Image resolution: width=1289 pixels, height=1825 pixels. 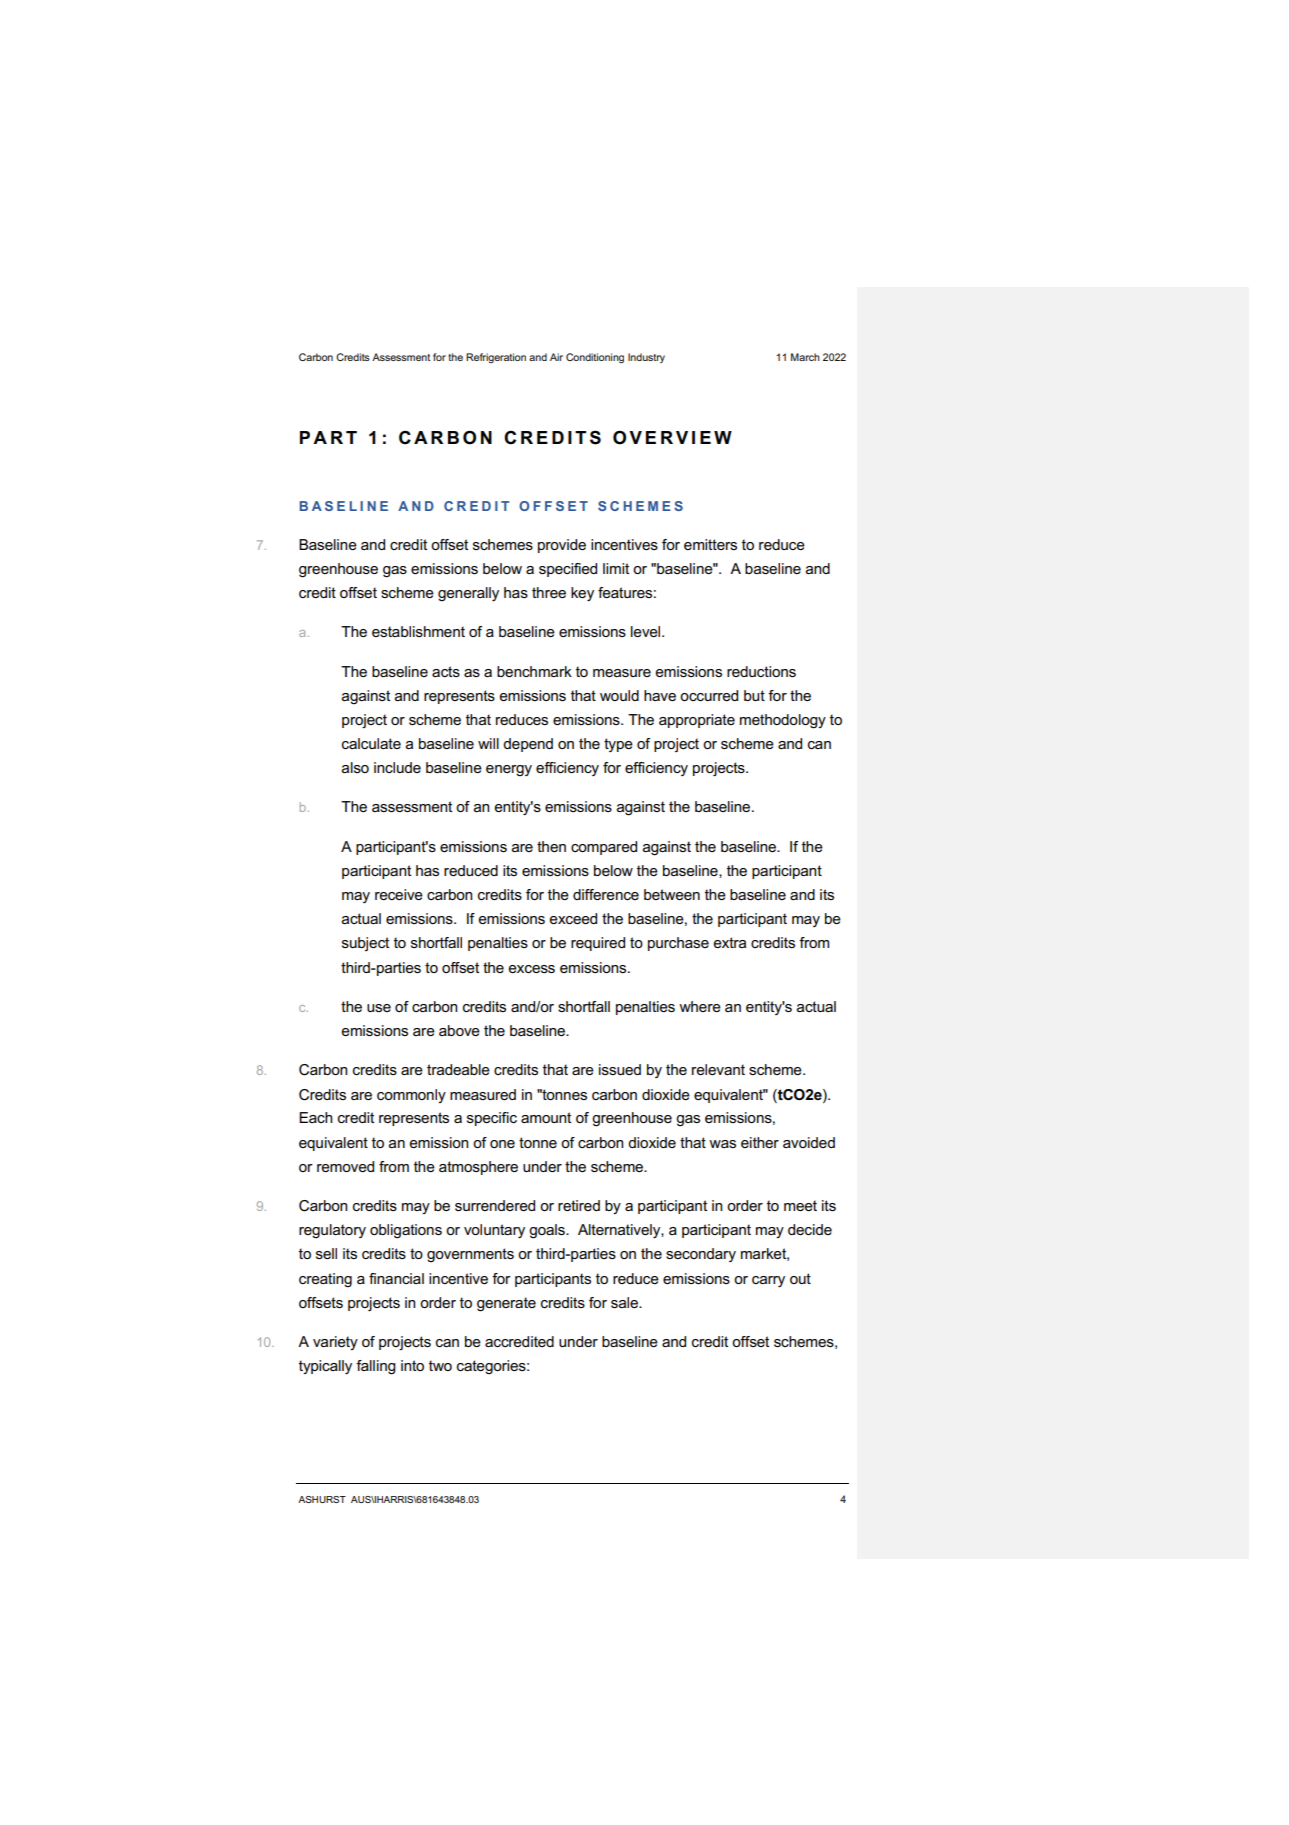 What do you see at coordinates (805, 357) in the screenshot?
I see `March` at bounding box center [805, 357].
